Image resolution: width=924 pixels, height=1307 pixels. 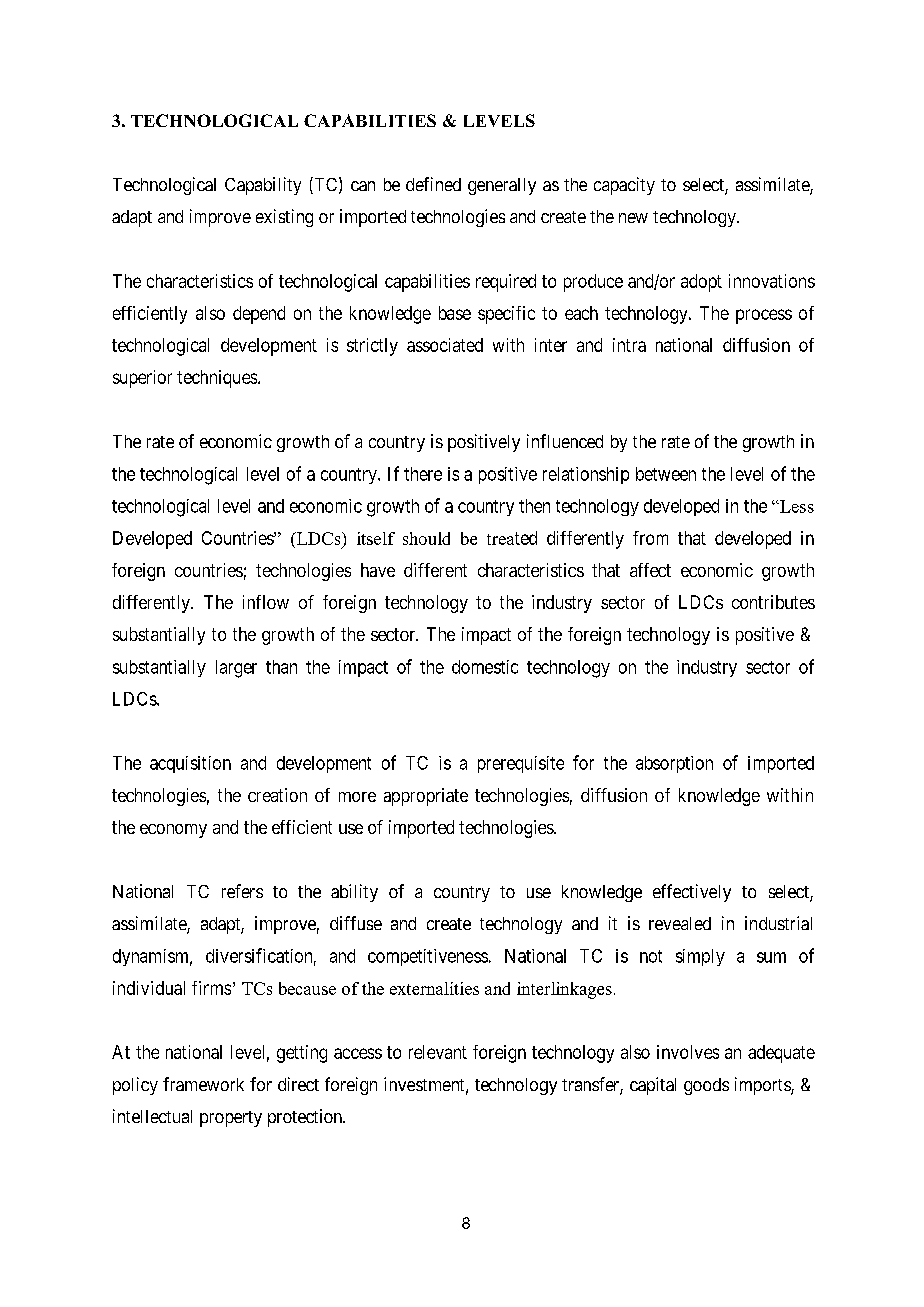 I want to click on defined, so click(x=433, y=184).
